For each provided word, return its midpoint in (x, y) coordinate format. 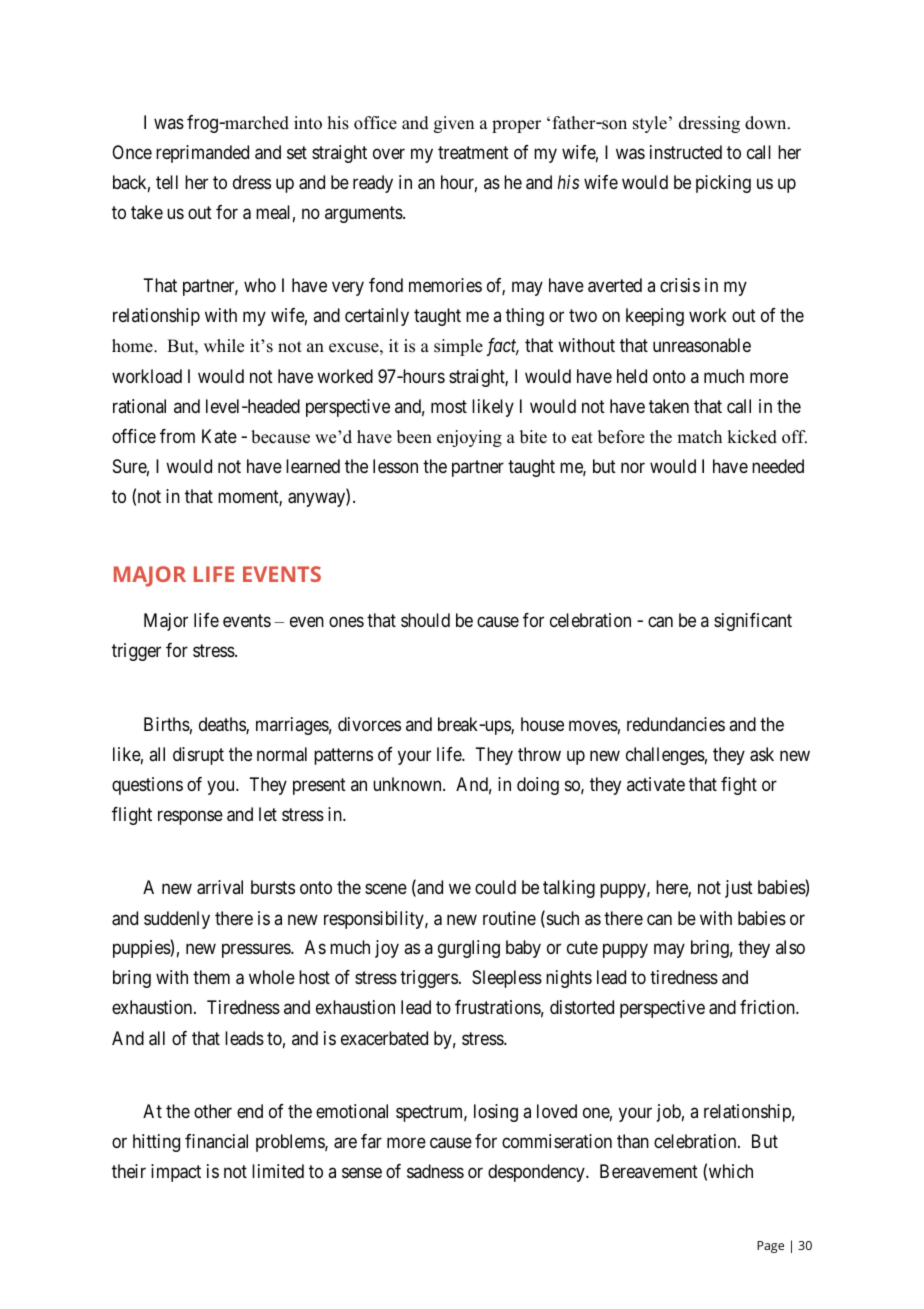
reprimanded (202, 154)
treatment (473, 153)
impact (176, 1173)
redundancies (676, 724)
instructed (686, 152)
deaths (223, 725)
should (425, 620)
